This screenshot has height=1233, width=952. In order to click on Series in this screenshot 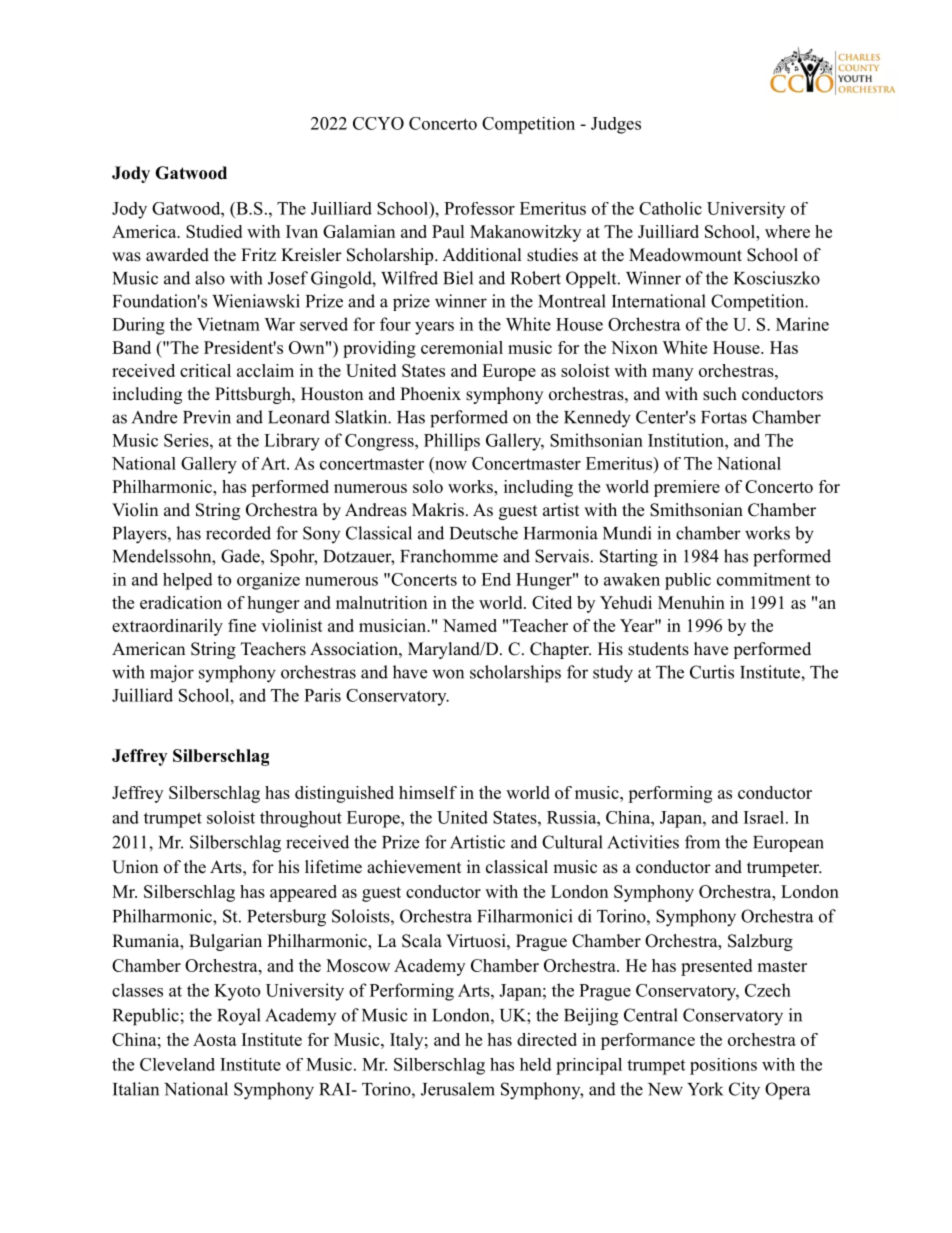, I will do `click(187, 440)`.
